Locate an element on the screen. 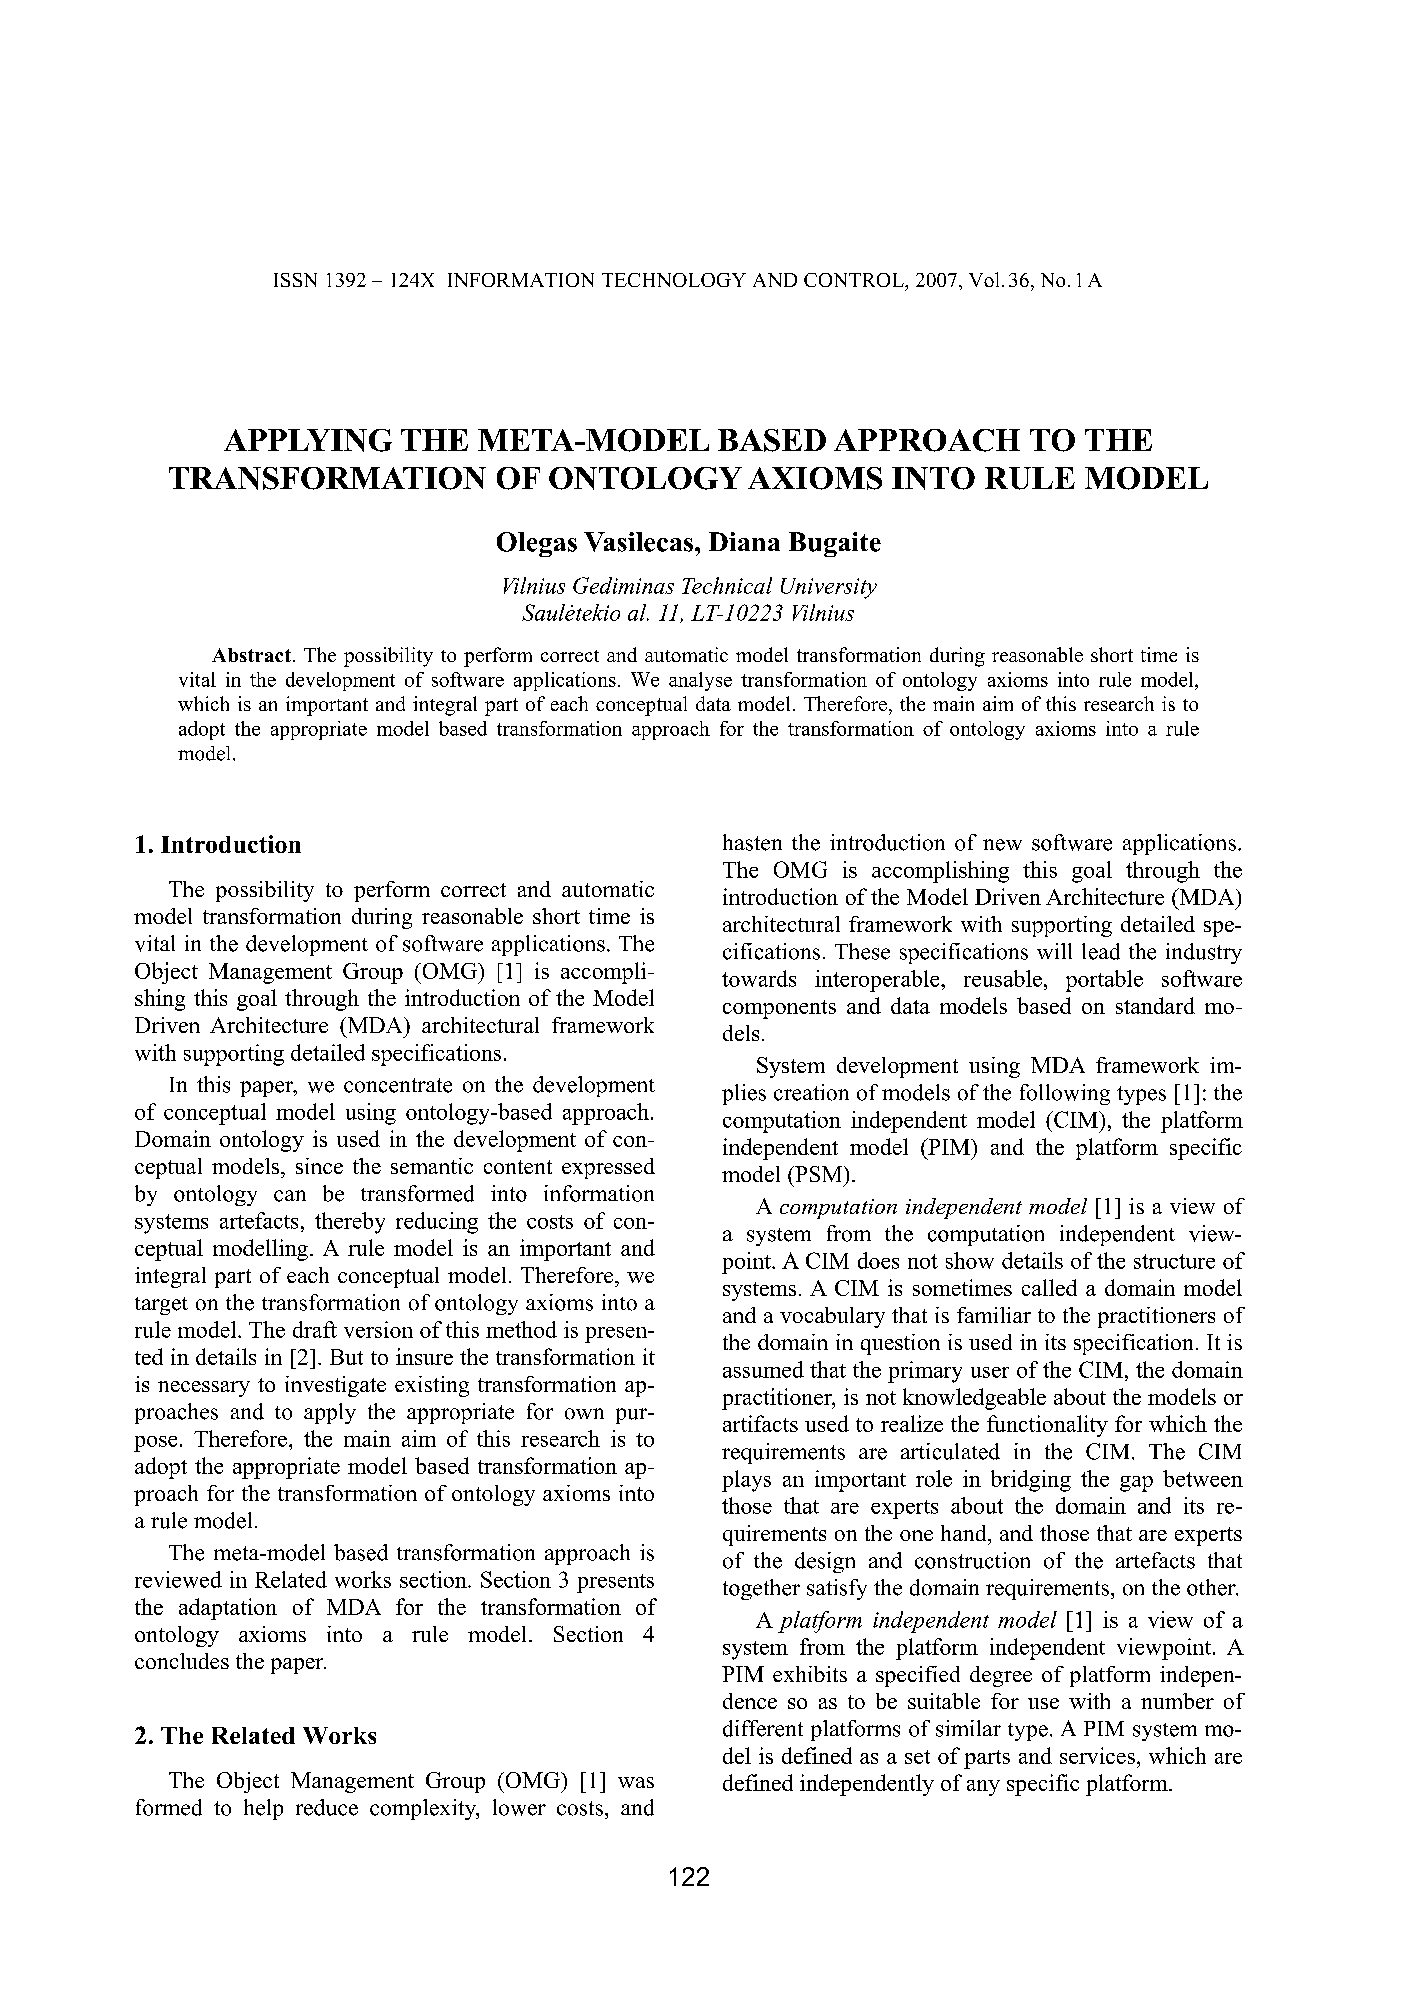 This screenshot has height=1995, width=1410. concentrate is located at coordinates (398, 1085).
